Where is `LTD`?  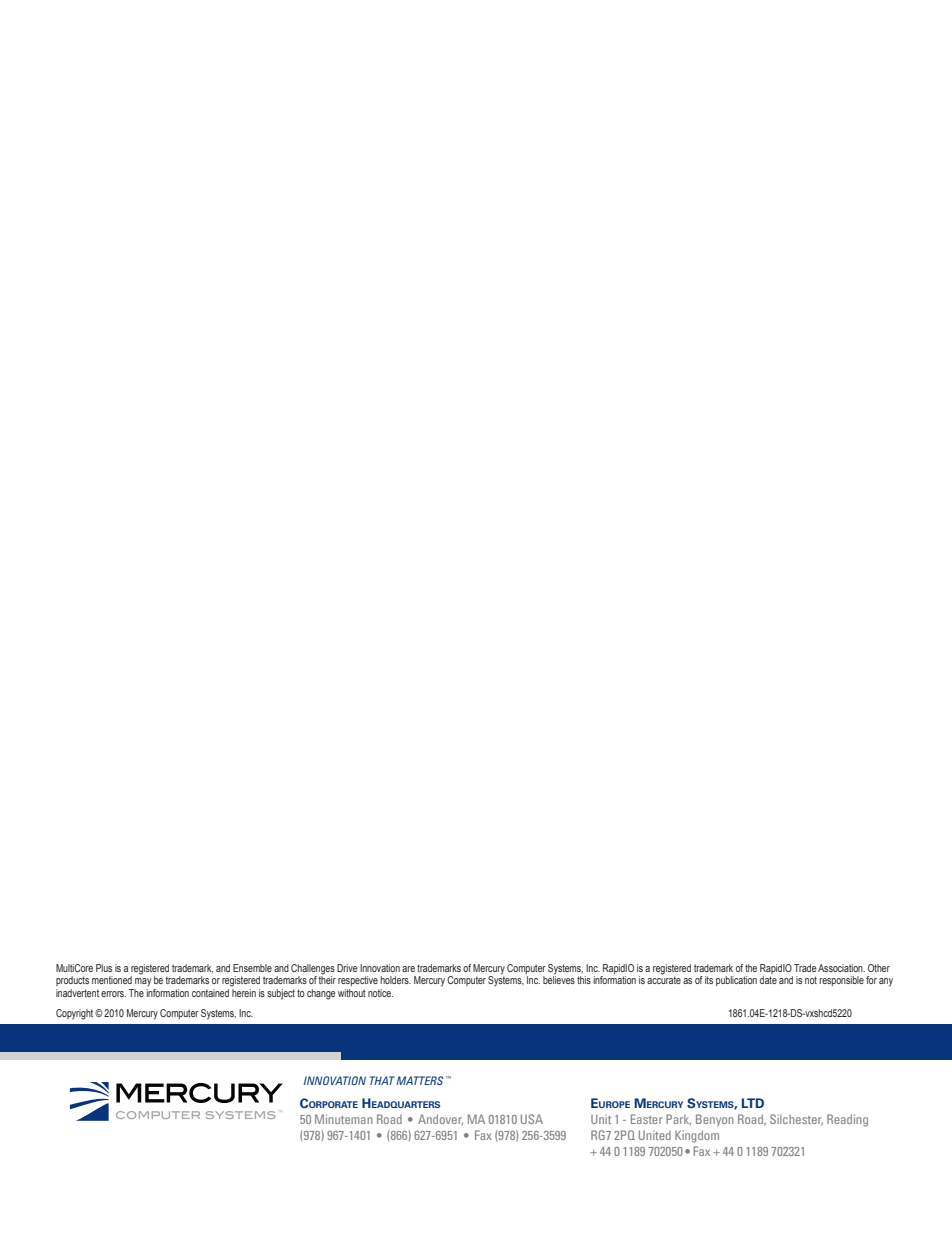
LTD is located at coordinates (753, 1103).
